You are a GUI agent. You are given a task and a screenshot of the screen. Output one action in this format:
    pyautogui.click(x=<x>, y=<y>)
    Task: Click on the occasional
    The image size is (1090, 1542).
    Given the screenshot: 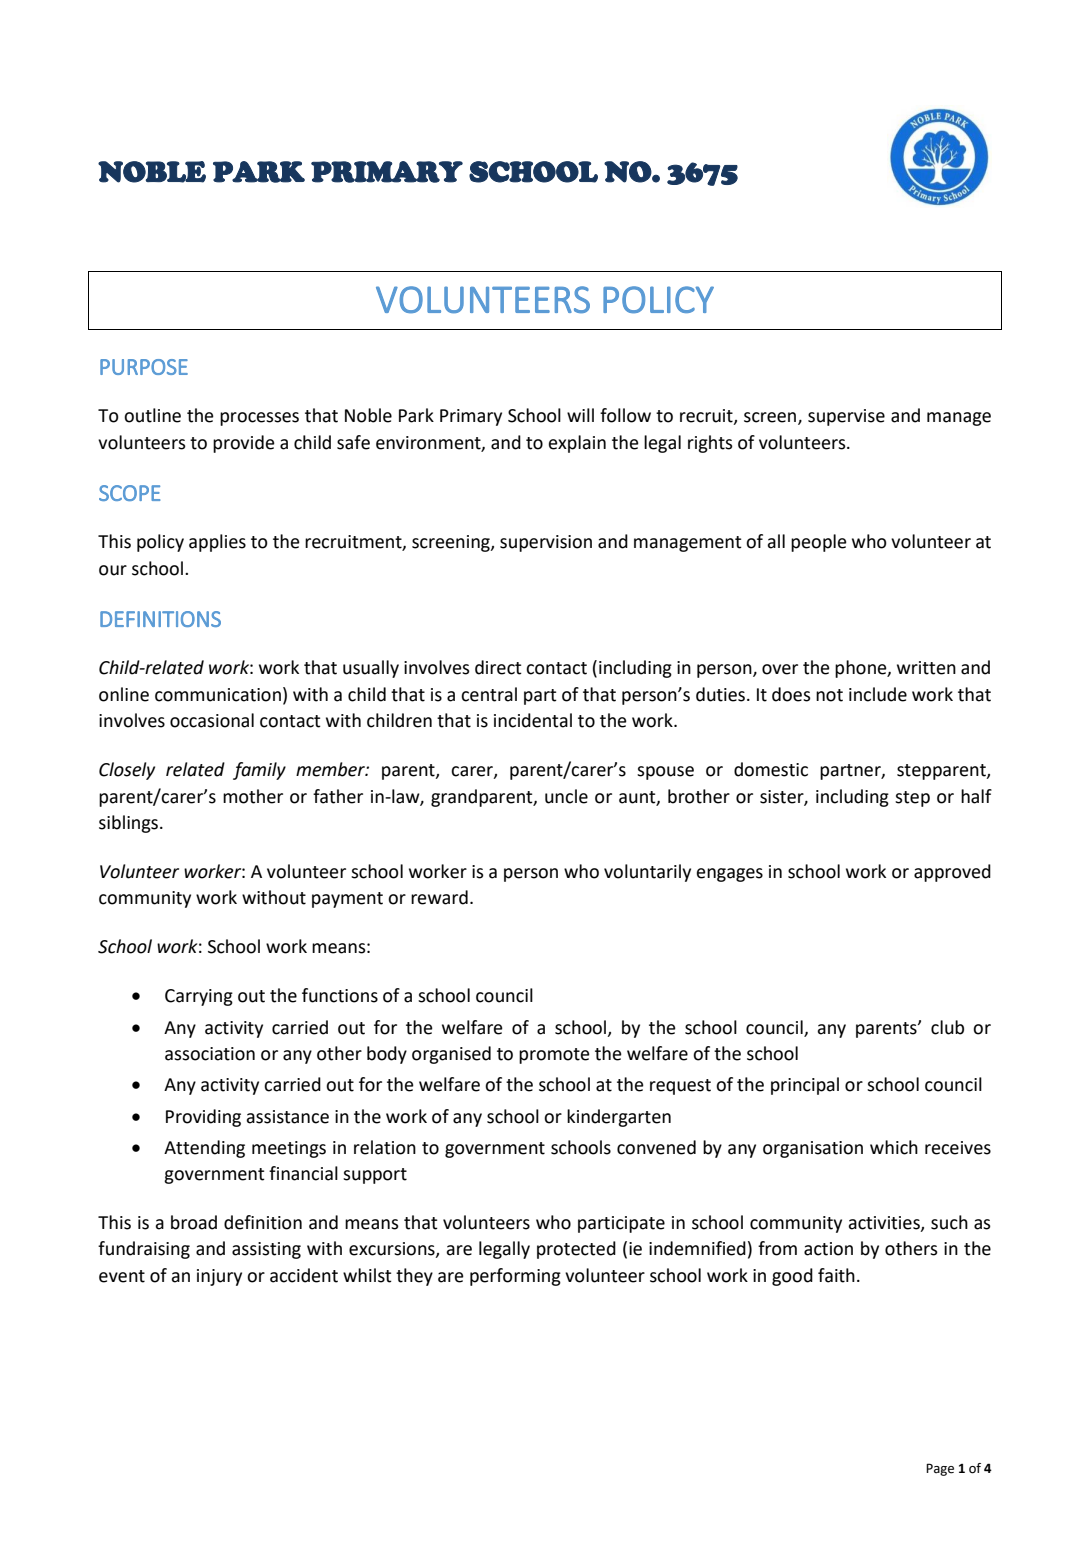 What is the action you would take?
    pyautogui.click(x=212, y=720)
